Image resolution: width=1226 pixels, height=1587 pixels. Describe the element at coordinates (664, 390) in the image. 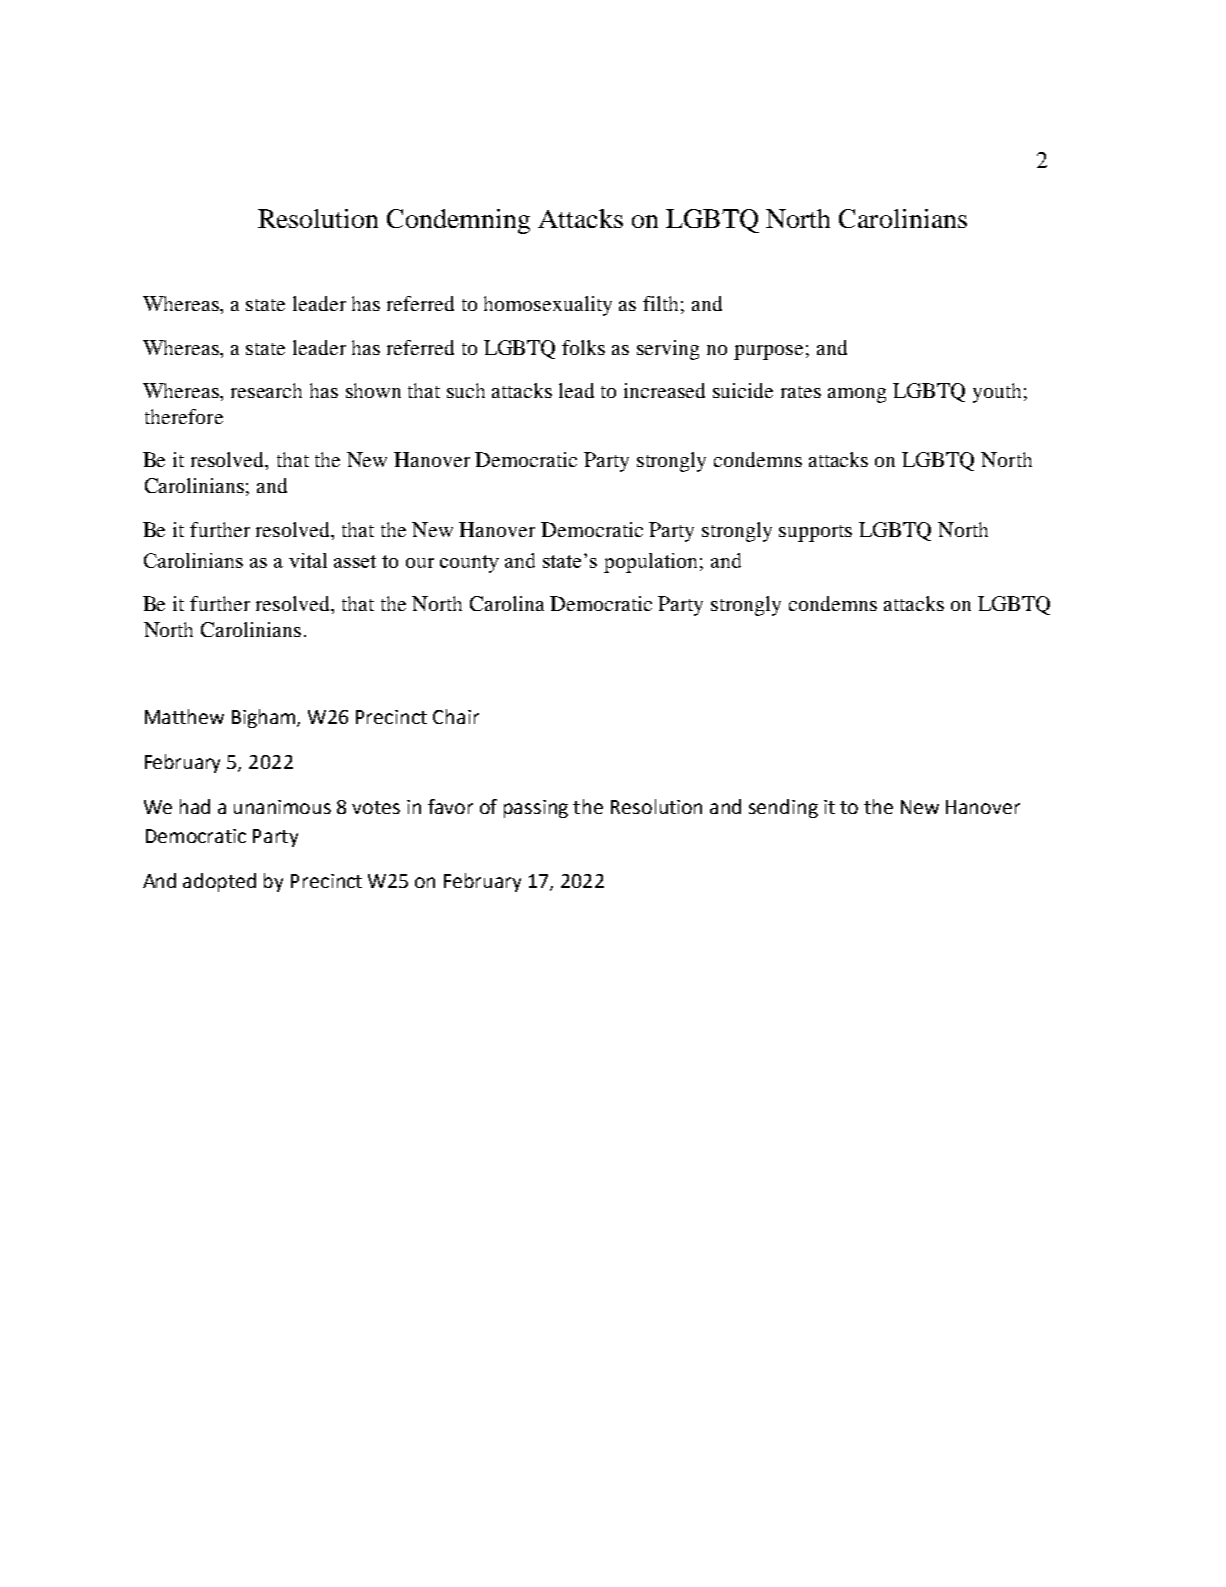

I see `increased` at that location.
